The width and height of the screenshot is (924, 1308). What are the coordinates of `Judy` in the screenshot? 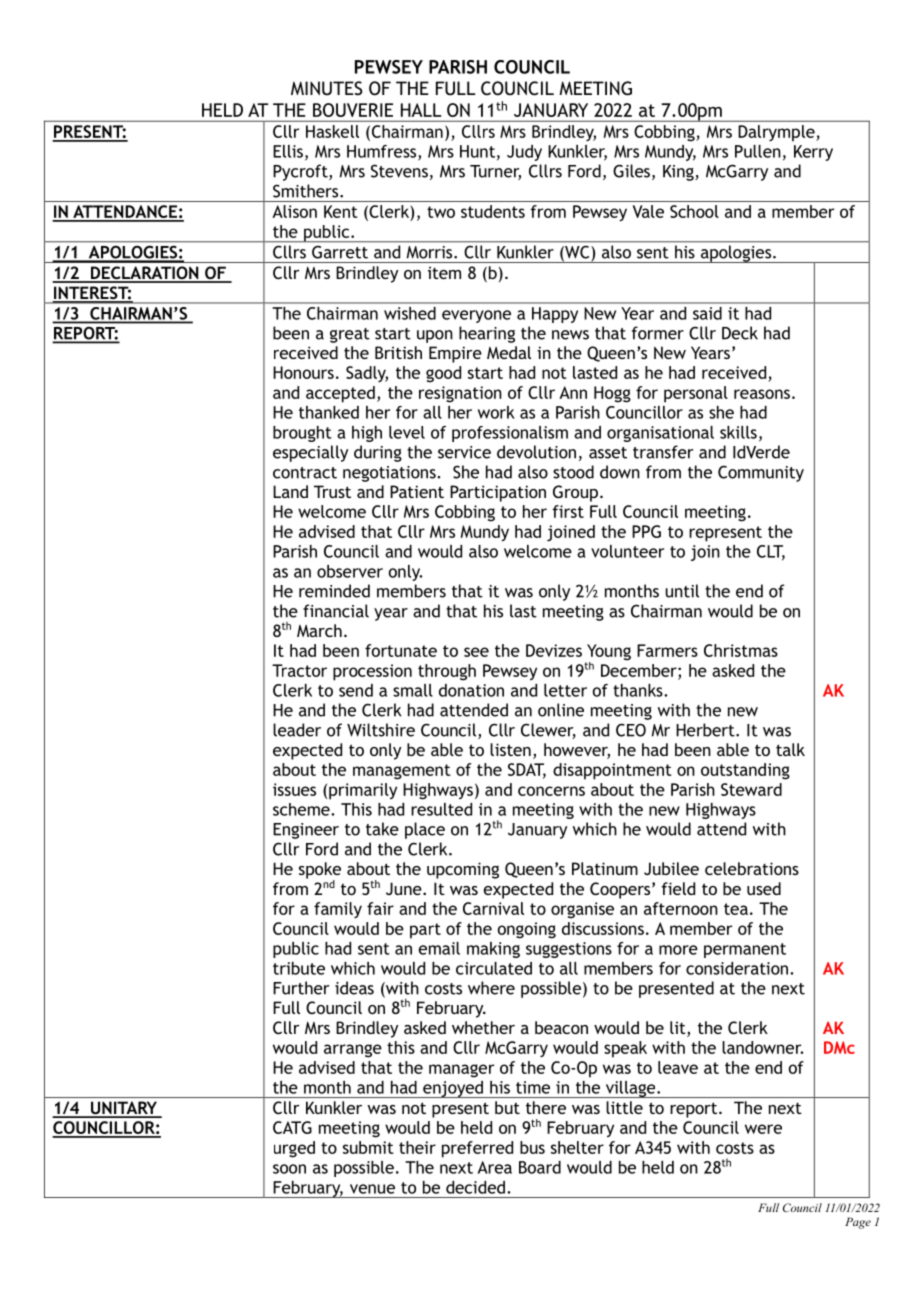 It's located at (524, 153).
